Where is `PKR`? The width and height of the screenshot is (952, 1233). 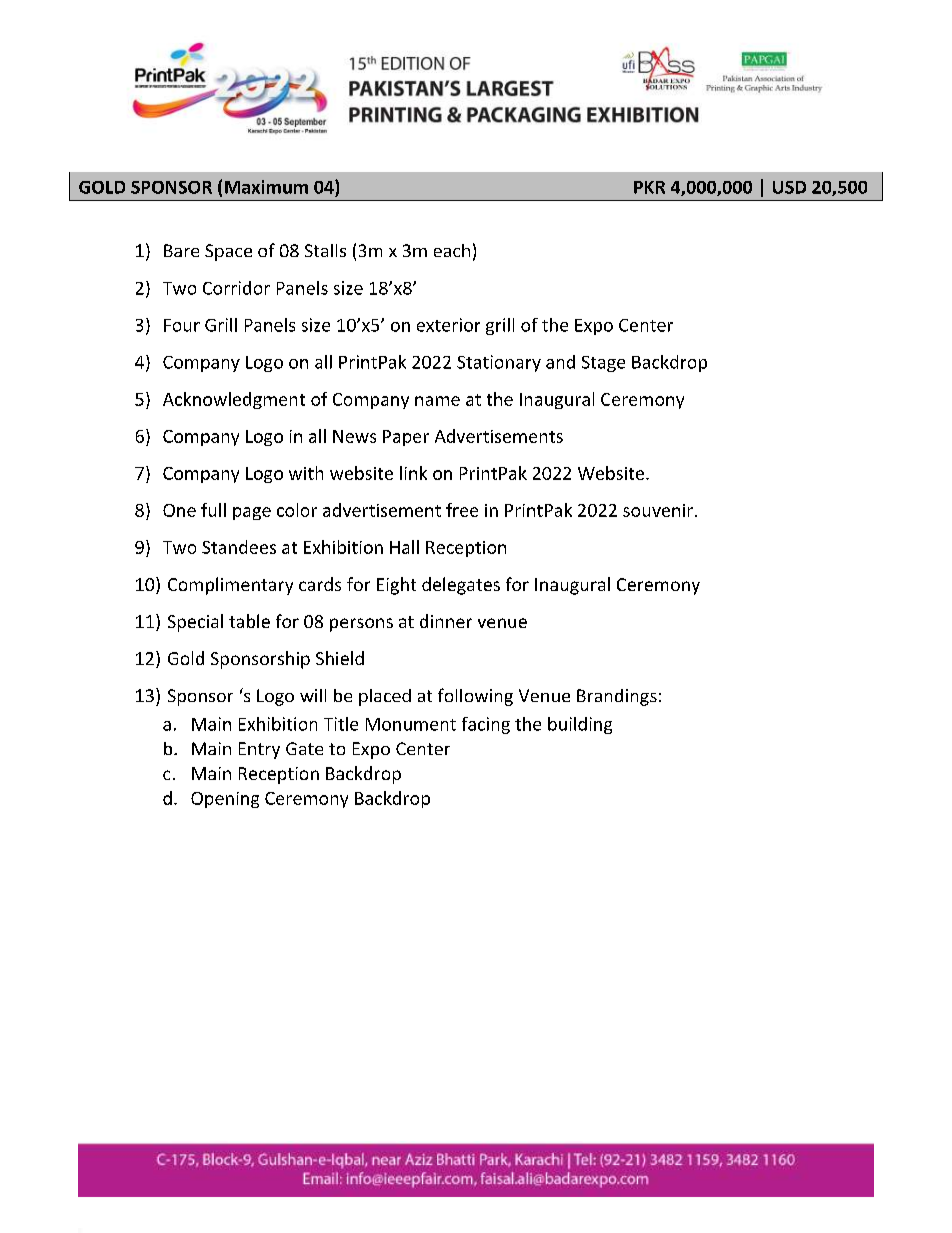 PKR is located at coordinates (649, 187).
